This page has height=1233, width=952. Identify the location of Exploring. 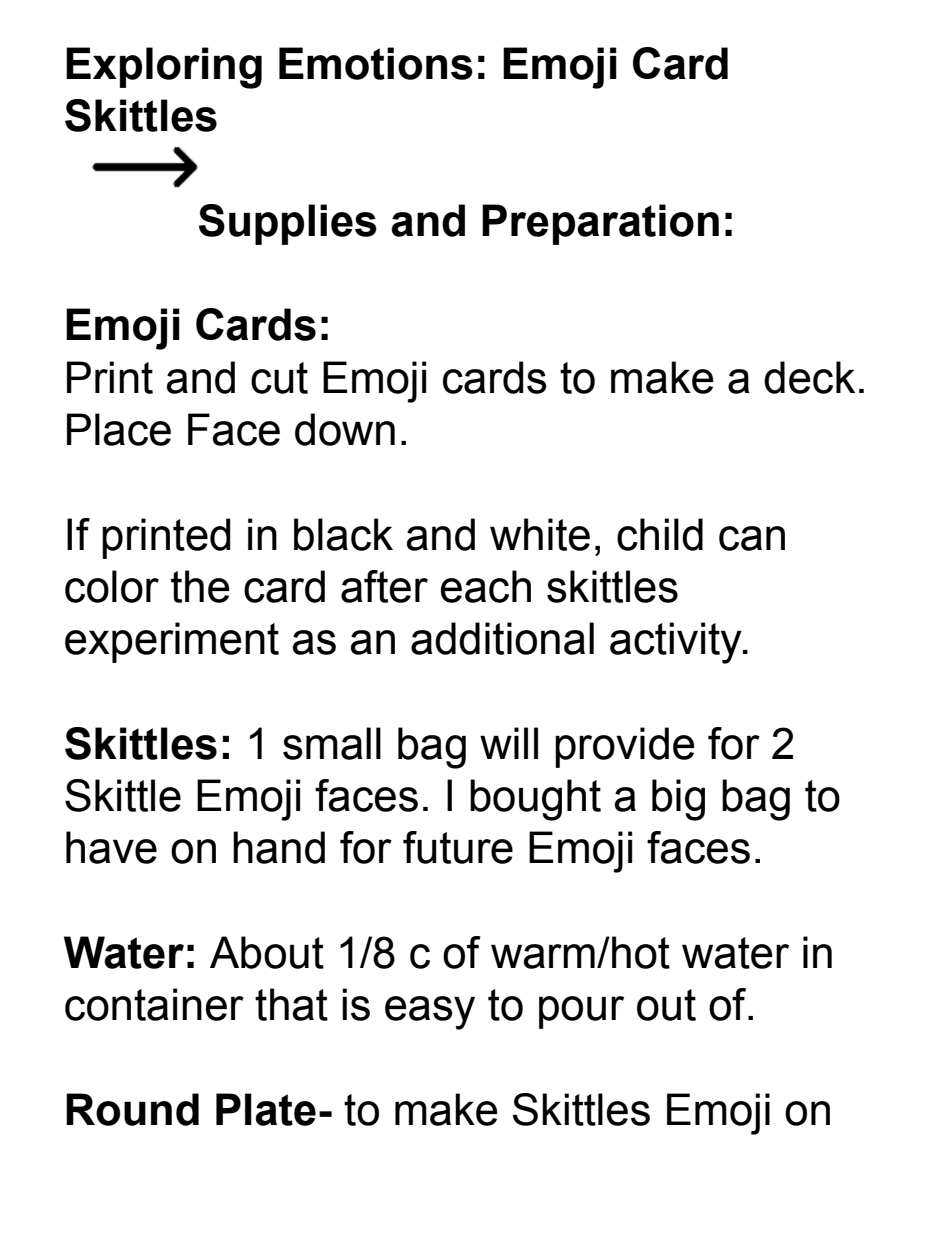
(164, 68).
